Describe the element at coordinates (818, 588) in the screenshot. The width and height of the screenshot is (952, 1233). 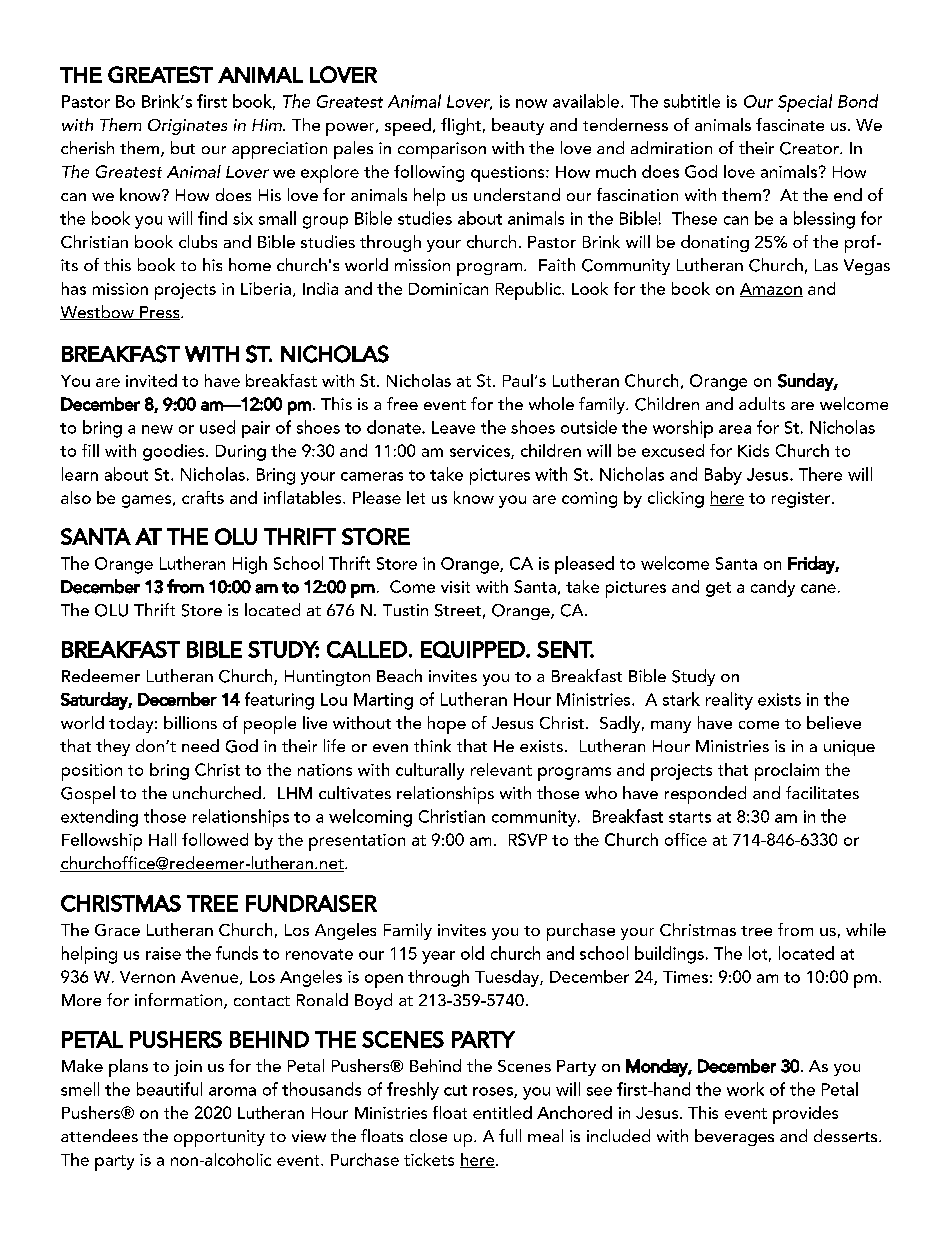
I see `cane` at that location.
